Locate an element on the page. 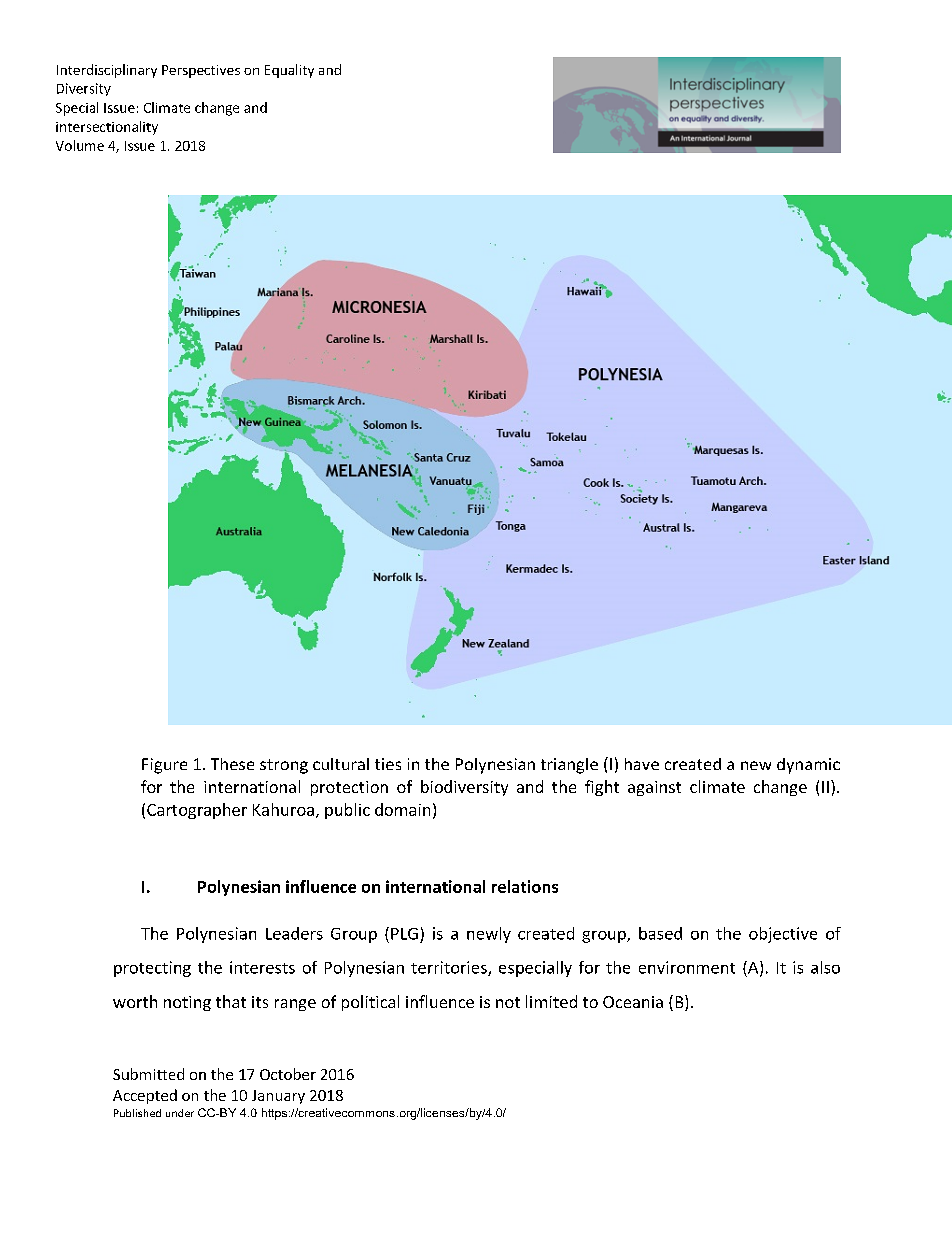 The height and width of the image is (1233, 952). intersectionality is located at coordinates (107, 128).
